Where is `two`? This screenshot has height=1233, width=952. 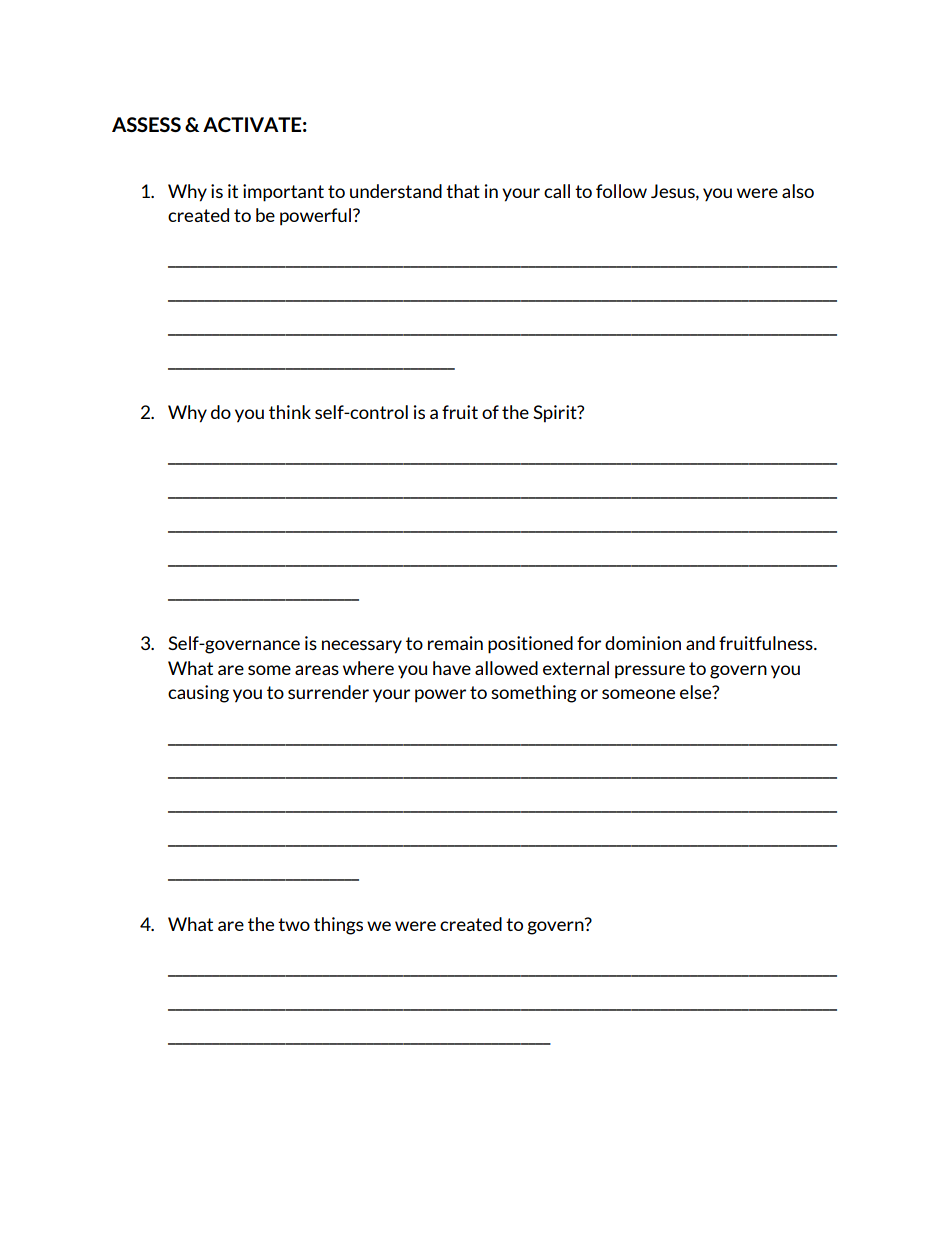 two is located at coordinates (294, 924).
